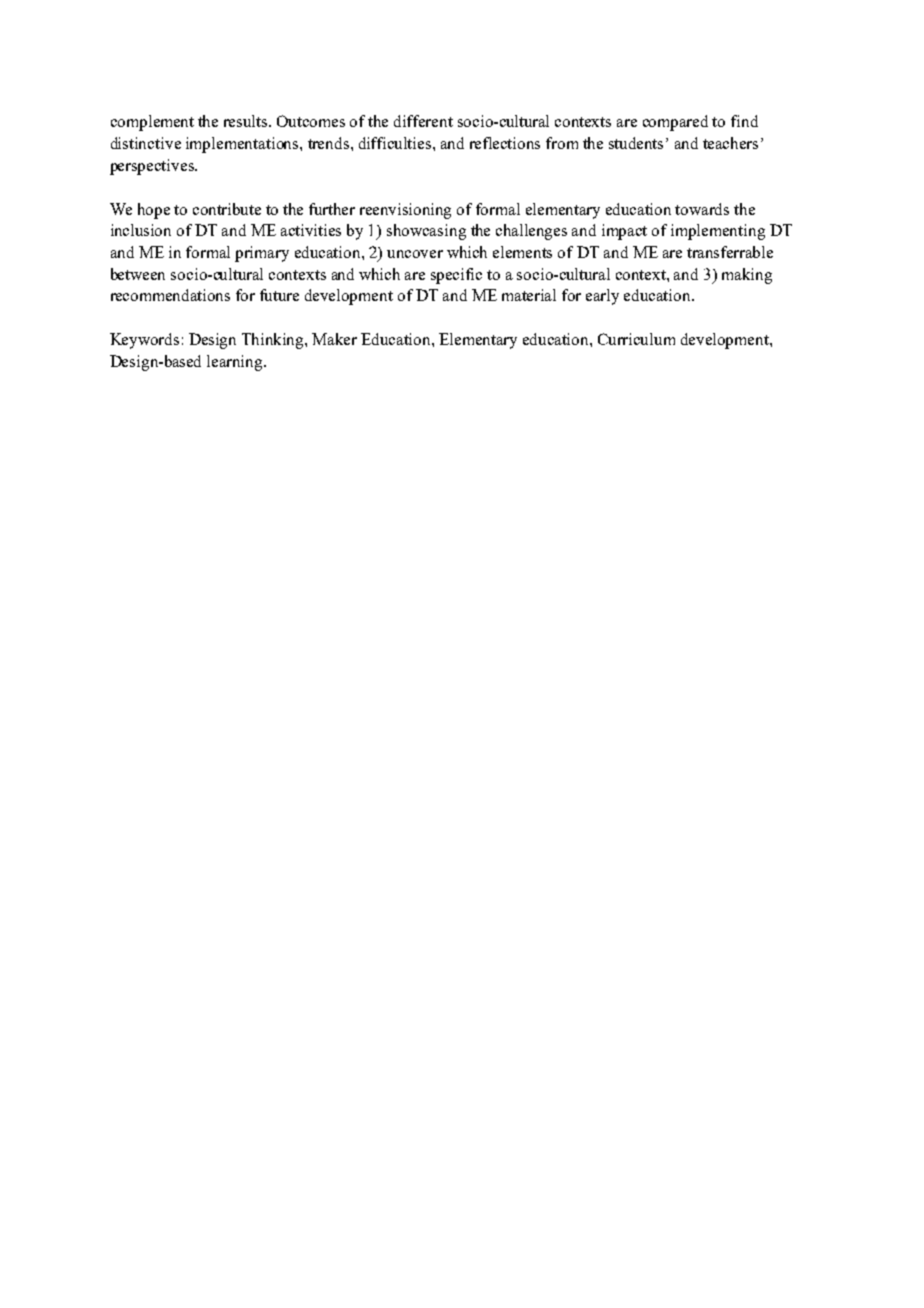  What do you see at coordinates (423, 121) in the document?
I see `different` at bounding box center [423, 121].
